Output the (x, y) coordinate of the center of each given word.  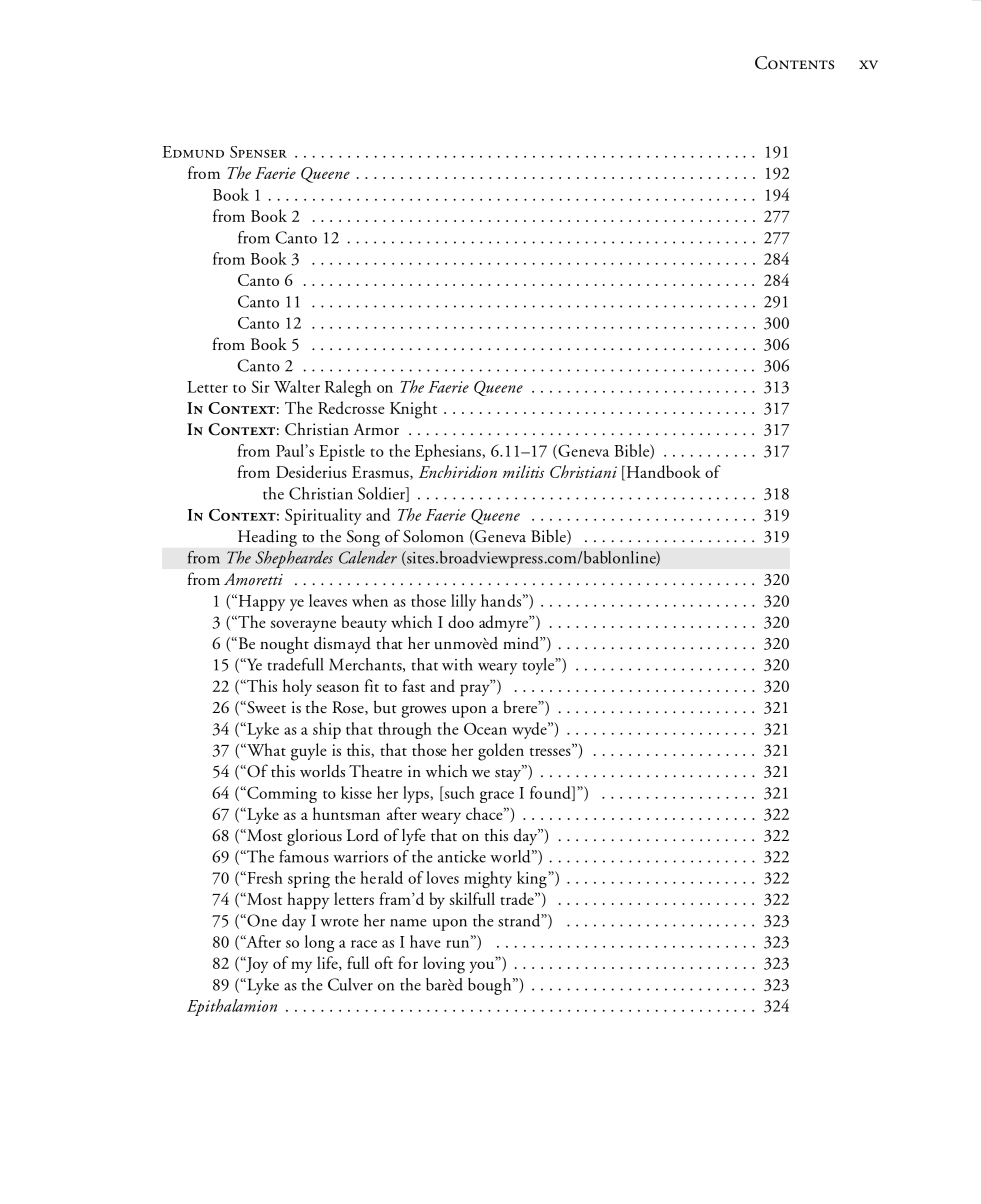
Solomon (433, 536)
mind (522, 643)
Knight (413, 410)
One (261, 920)
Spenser (258, 152)
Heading (267, 538)
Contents (794, 63)
